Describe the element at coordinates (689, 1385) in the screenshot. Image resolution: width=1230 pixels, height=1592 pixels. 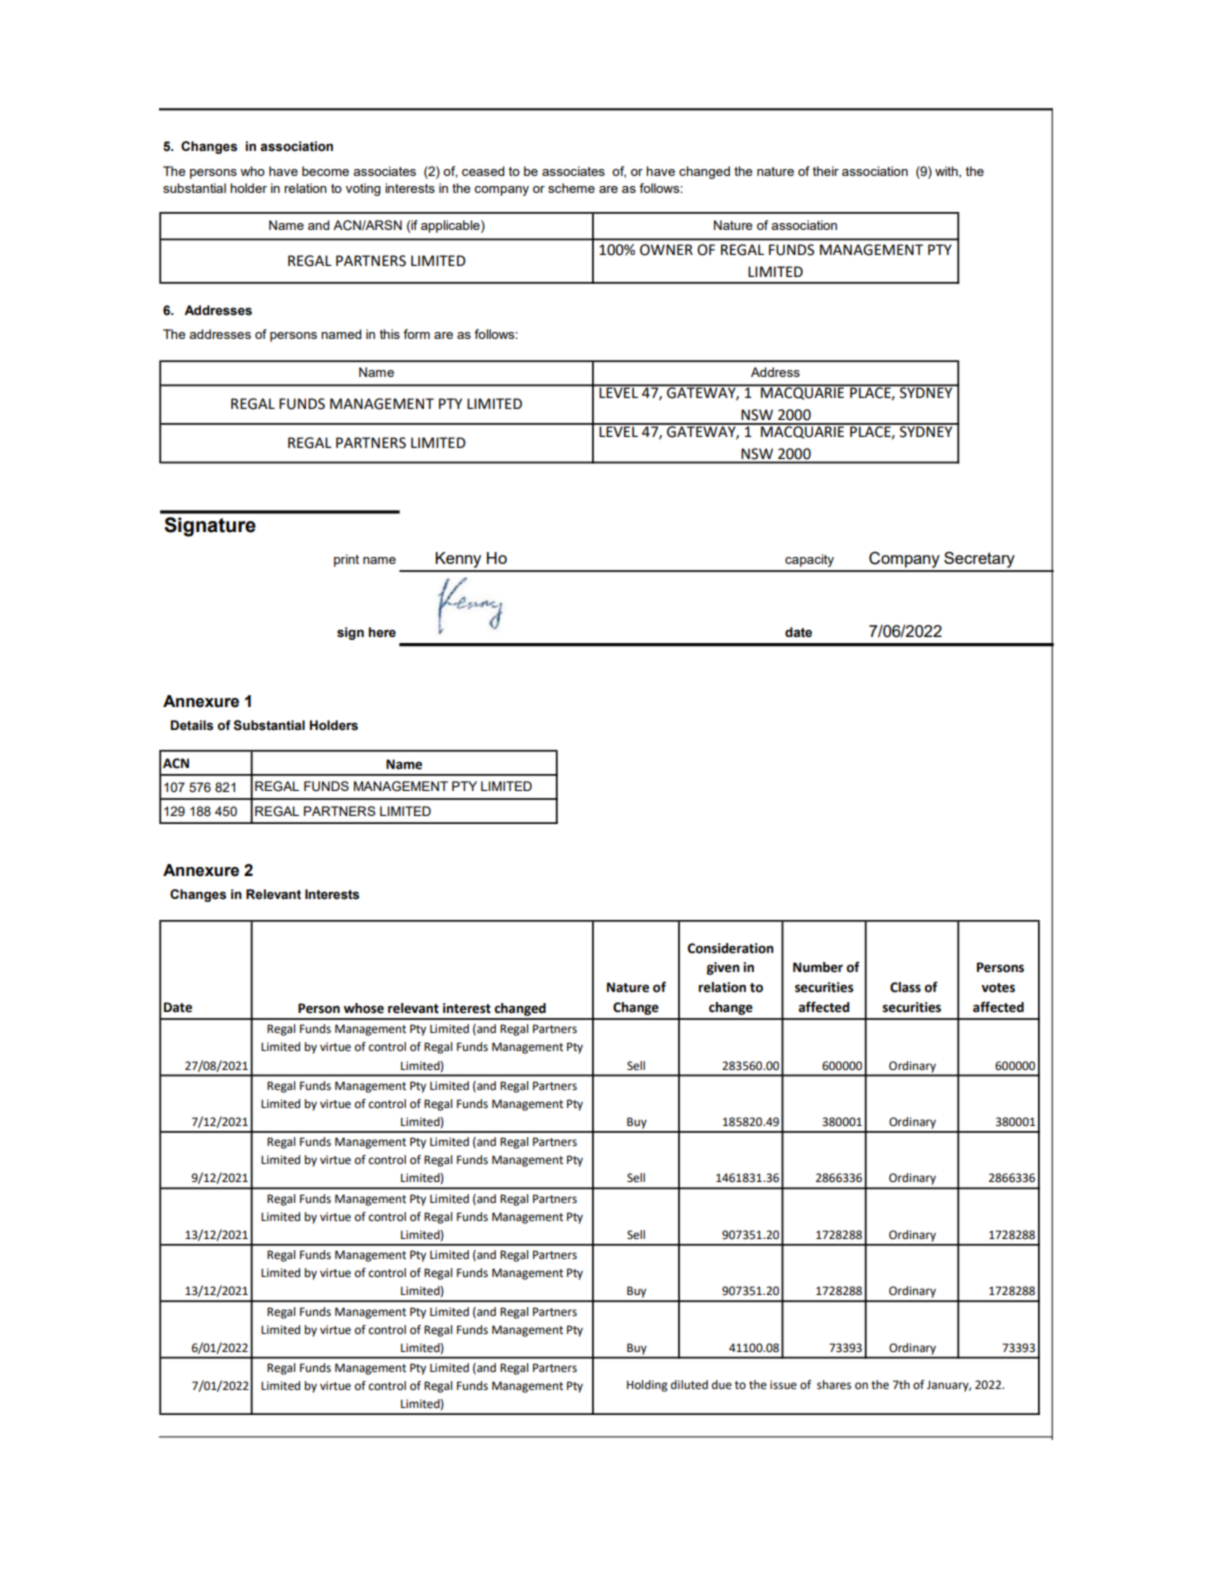
I see `diluted` at that location.
